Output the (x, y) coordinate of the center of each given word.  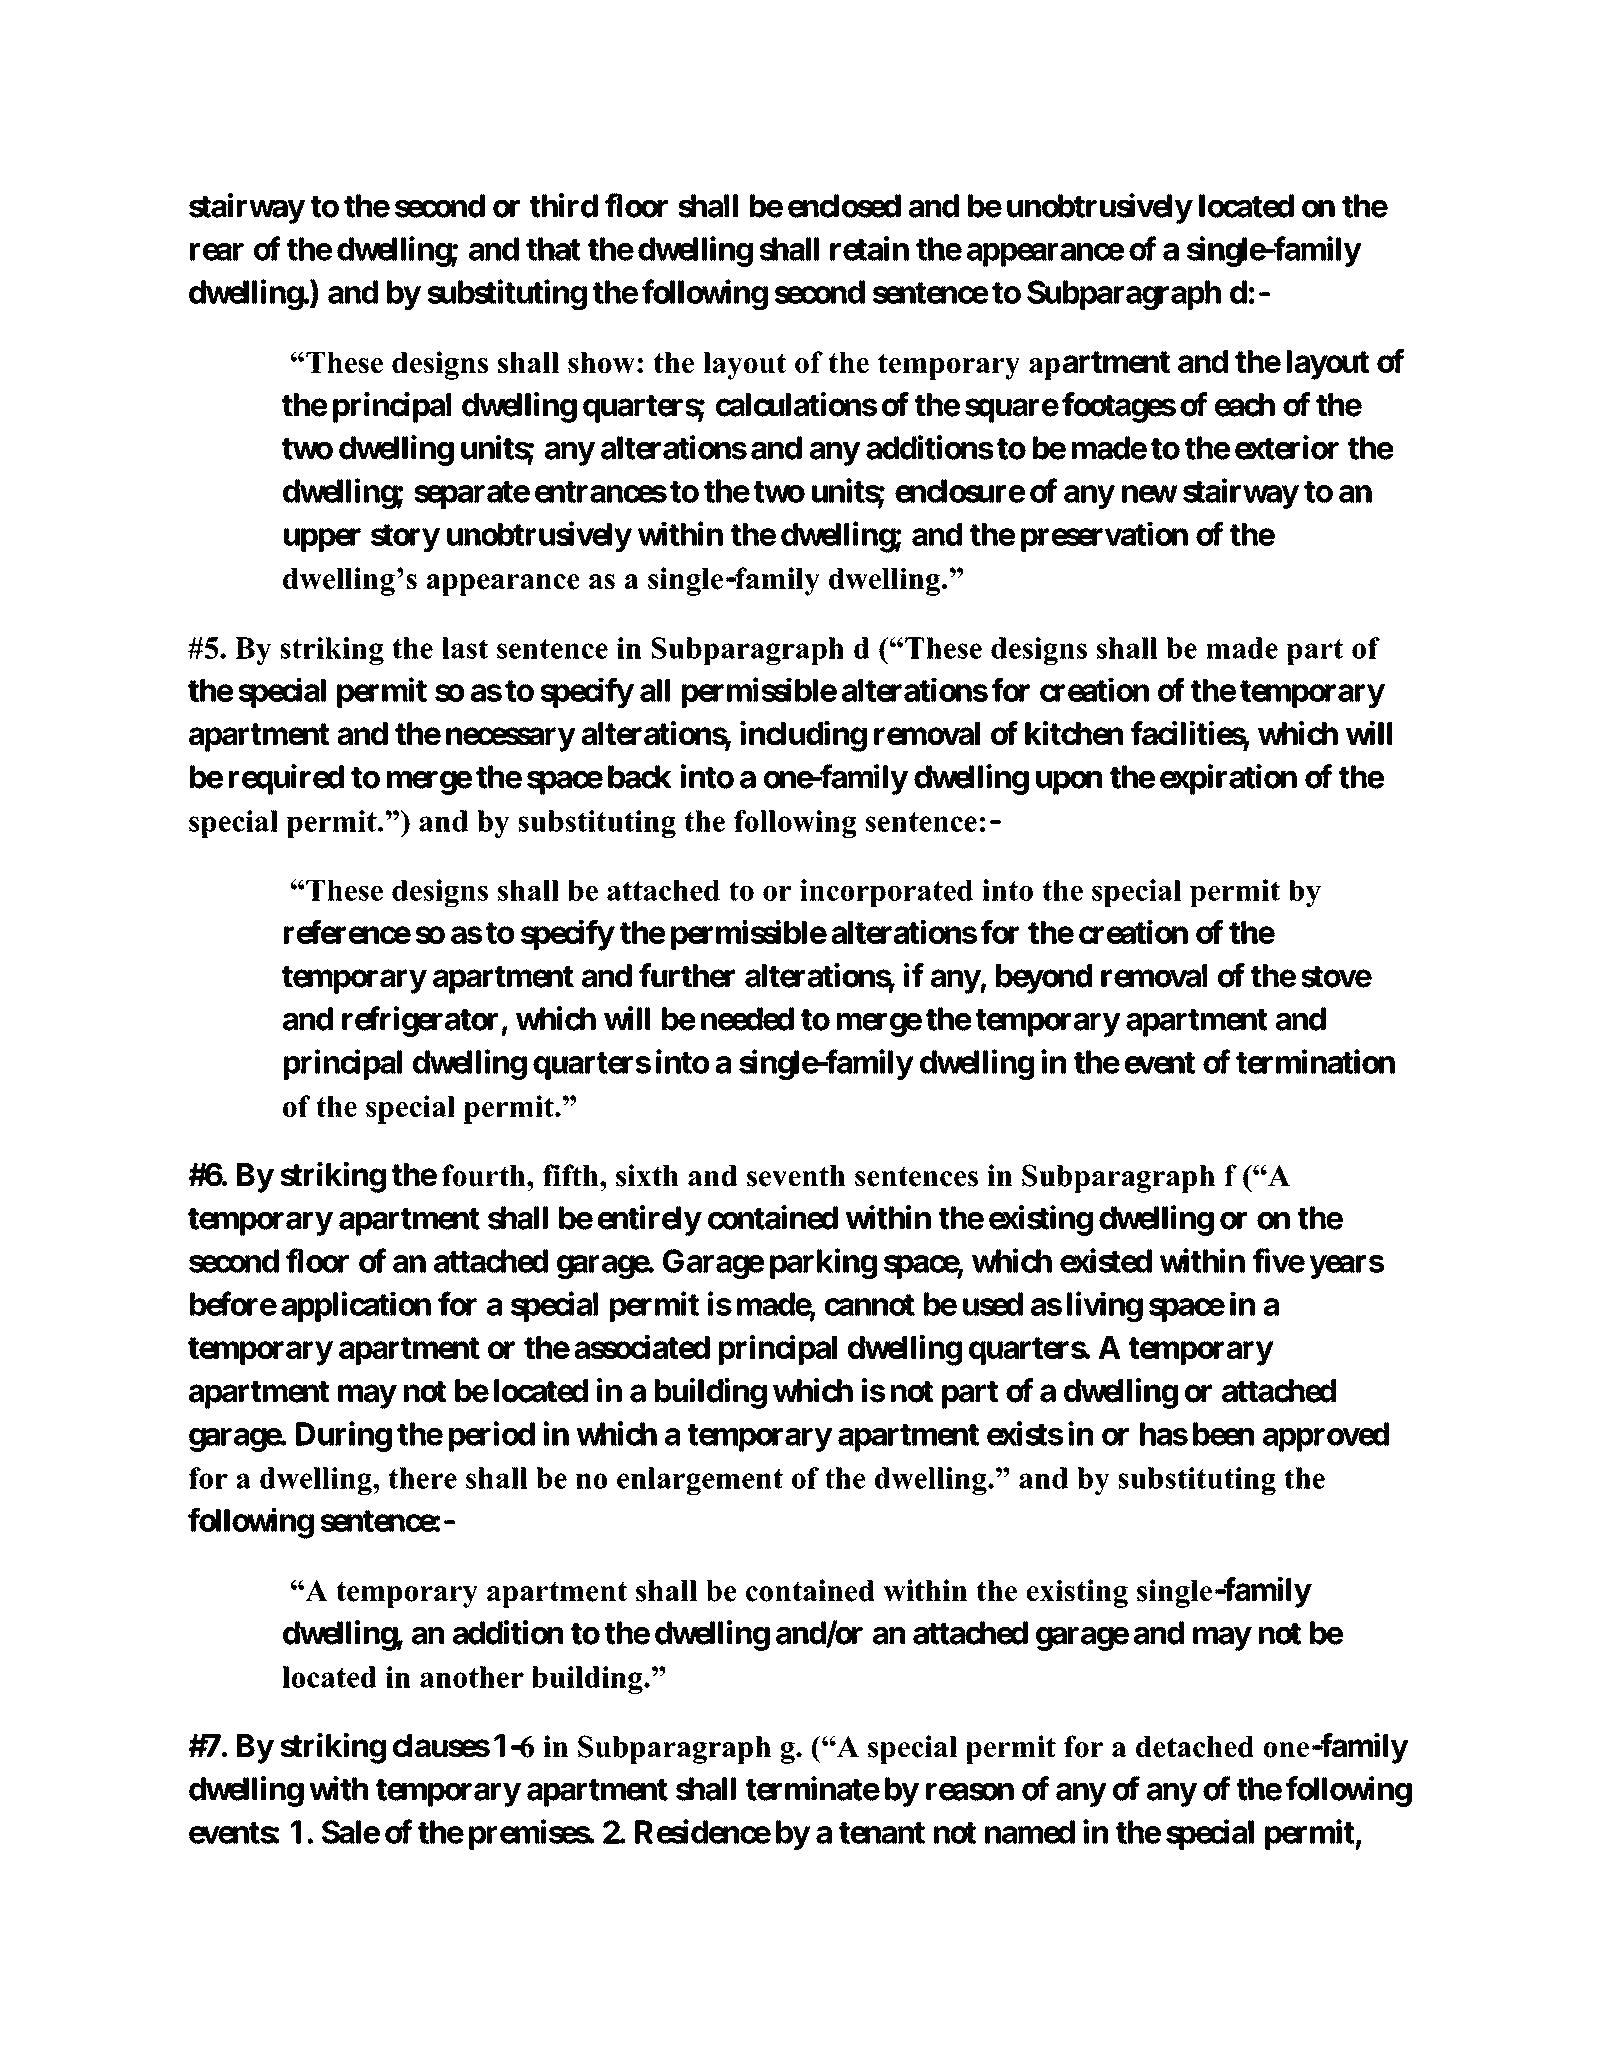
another (472, 1677)
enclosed (844, 206)
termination (1315, 1061)
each (1245, 405)
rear (217, 252)
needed (747, 1019)
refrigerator (422, 1021)
